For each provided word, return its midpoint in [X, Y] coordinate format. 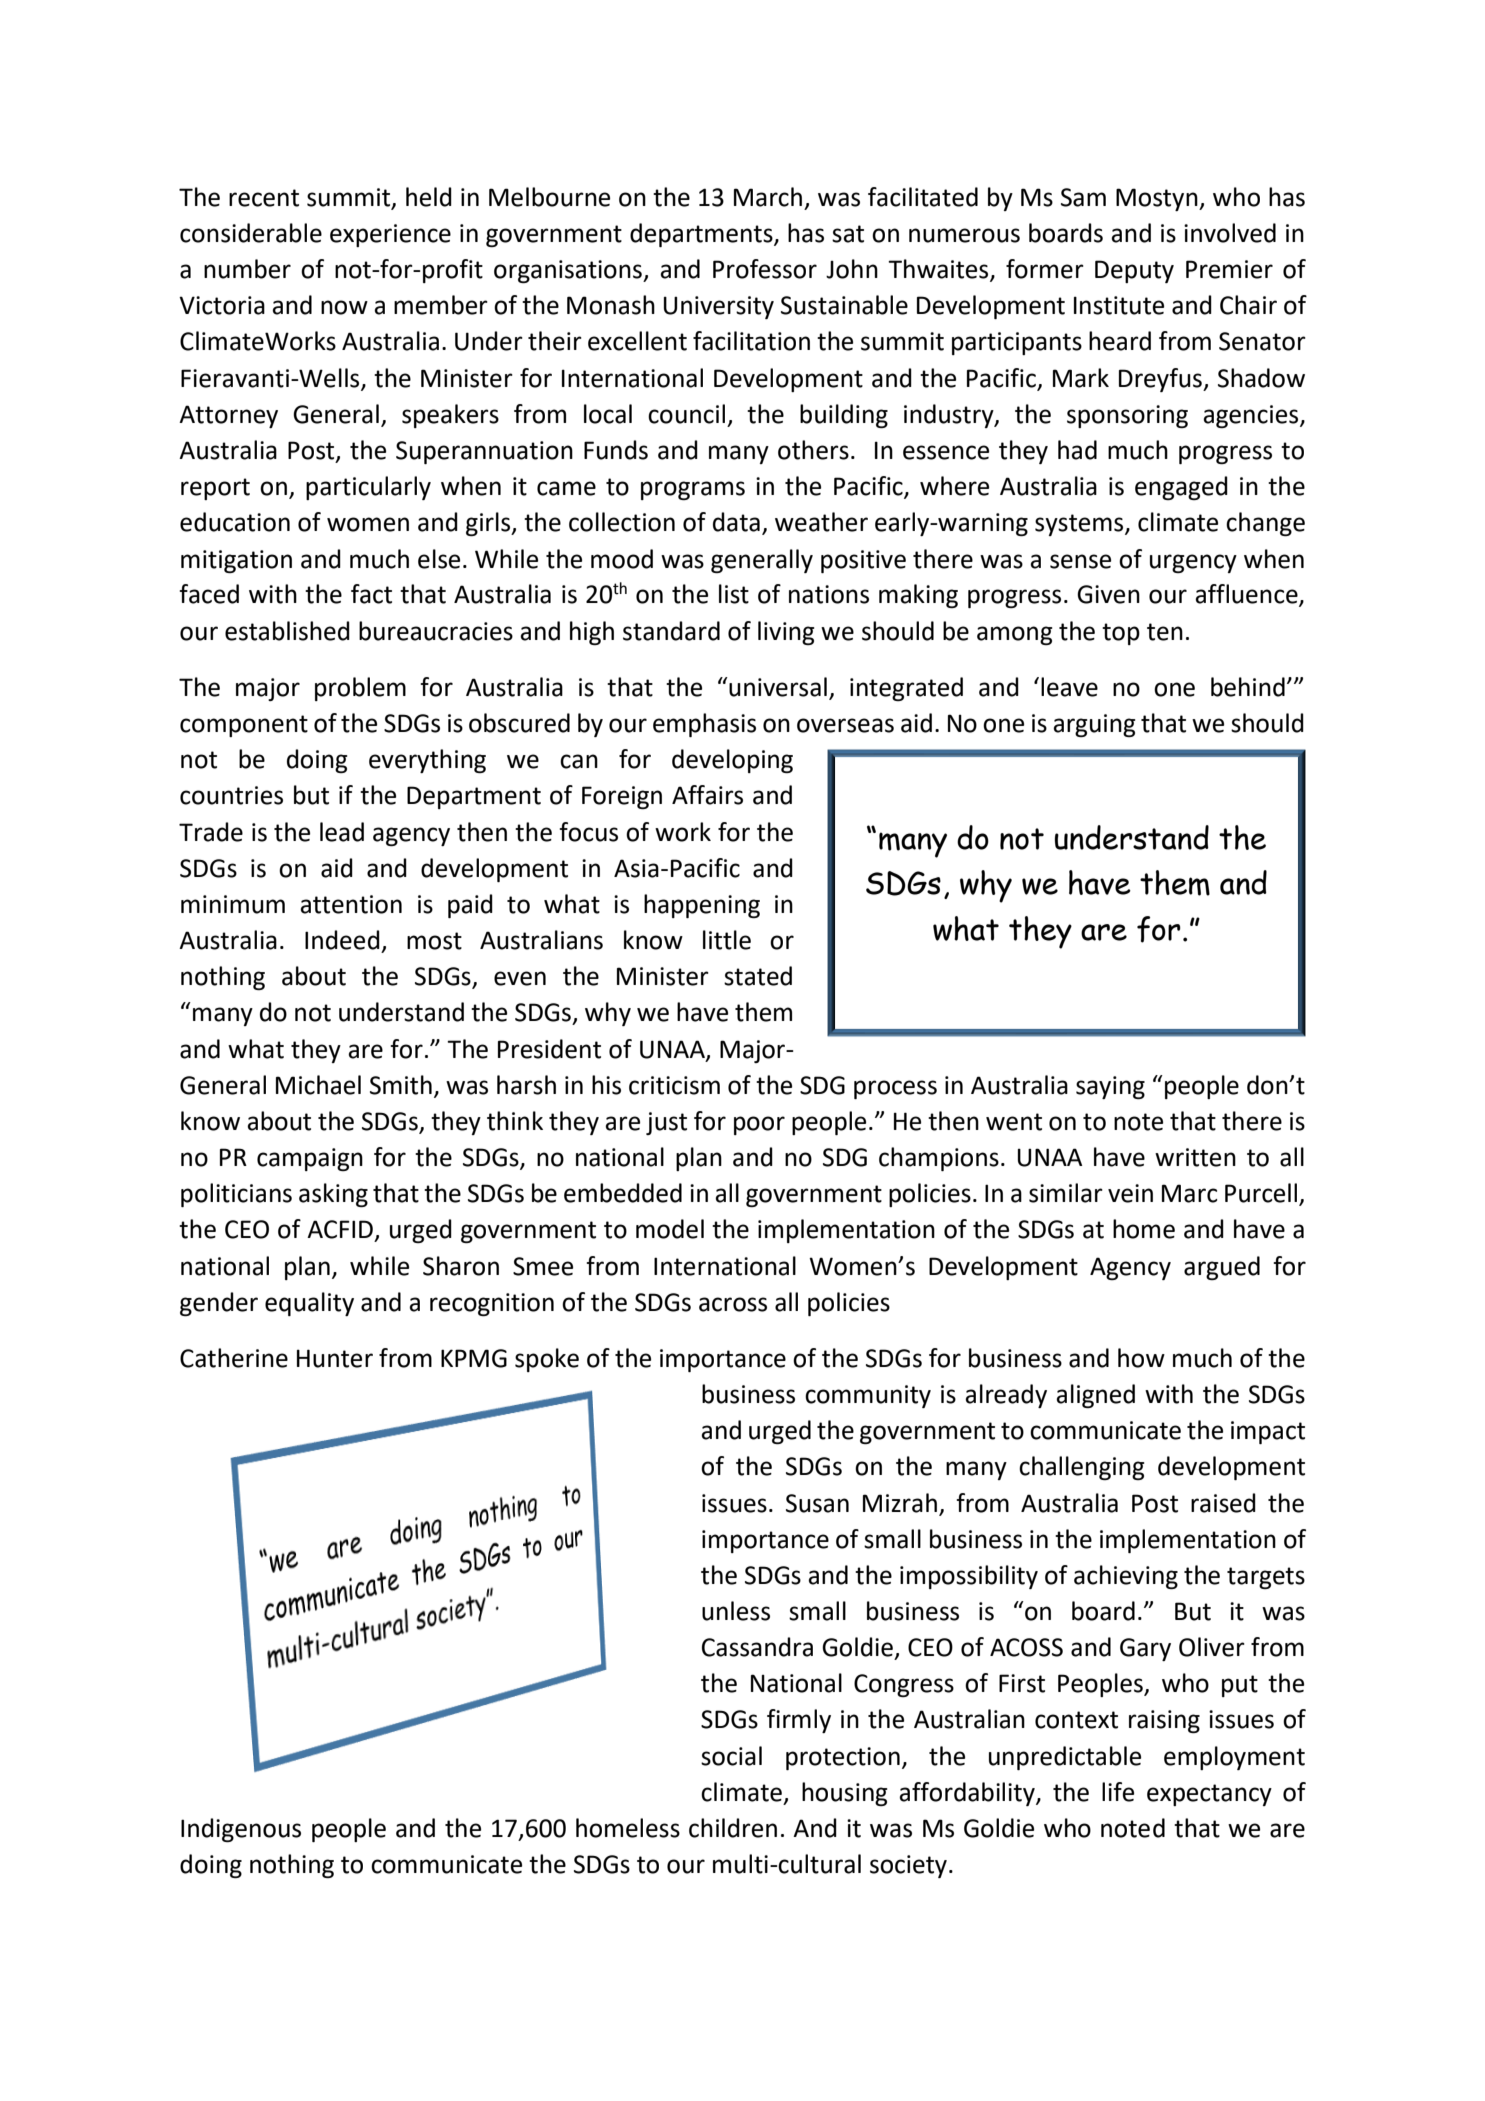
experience [390, 235]
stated [758, 976]
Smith [401, 1085]
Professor [765, 269]
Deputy [1134, 271]
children [733, 1828]
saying [1110, 1087]
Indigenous [241, 1830]
